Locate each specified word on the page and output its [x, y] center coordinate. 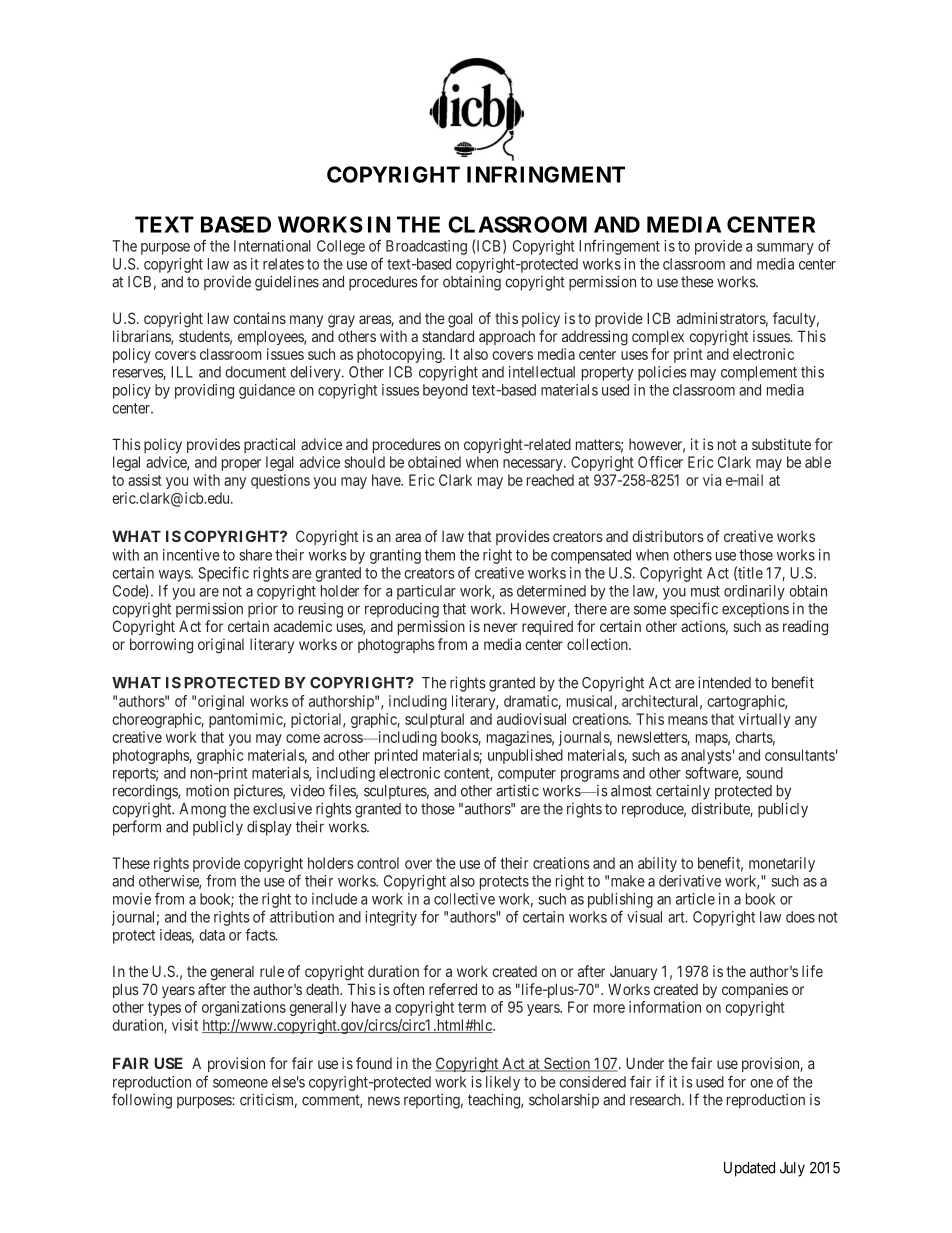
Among [203, 810]
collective [464, 899]
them [440, 555]
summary [785, 249]
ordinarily [754, 592]
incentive [191, 555]
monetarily [782, 864]
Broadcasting [426, 247]
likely [503, 1083]
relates [283, 264]
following [142, 1101]
